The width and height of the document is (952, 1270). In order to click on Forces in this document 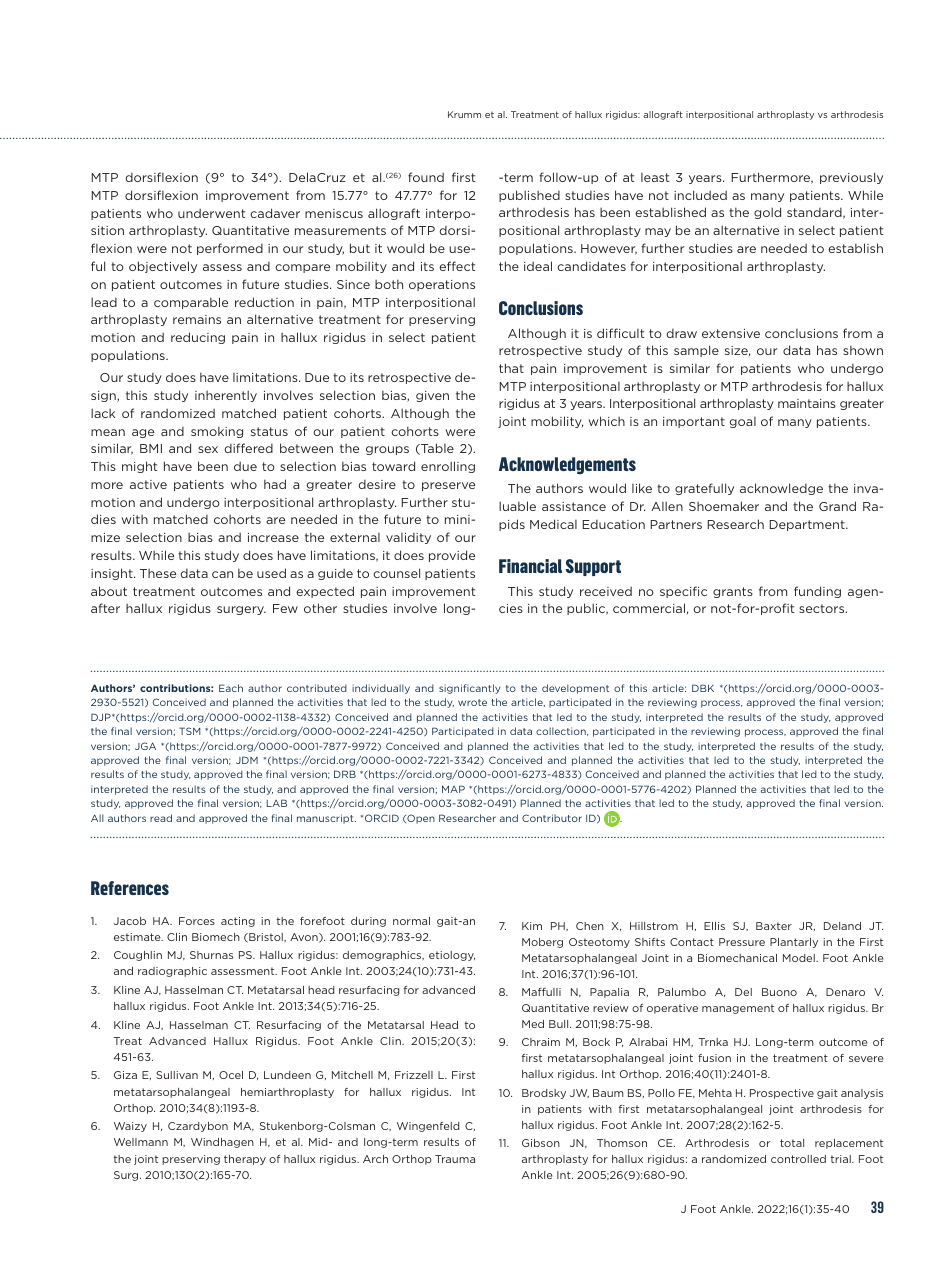, I will do `click(197, 921)`.
